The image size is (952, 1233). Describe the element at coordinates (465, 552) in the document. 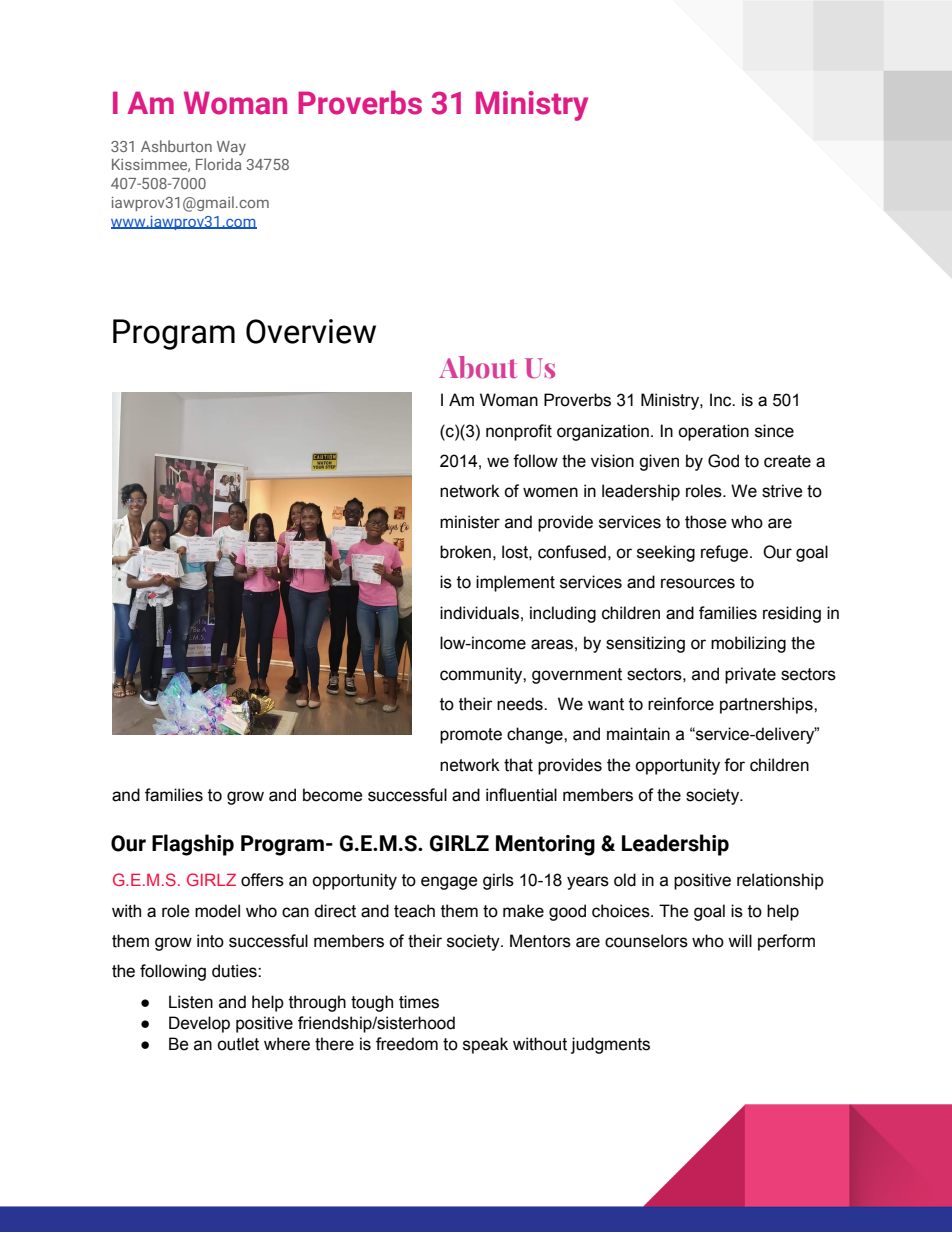

I see `broken` at that location.
